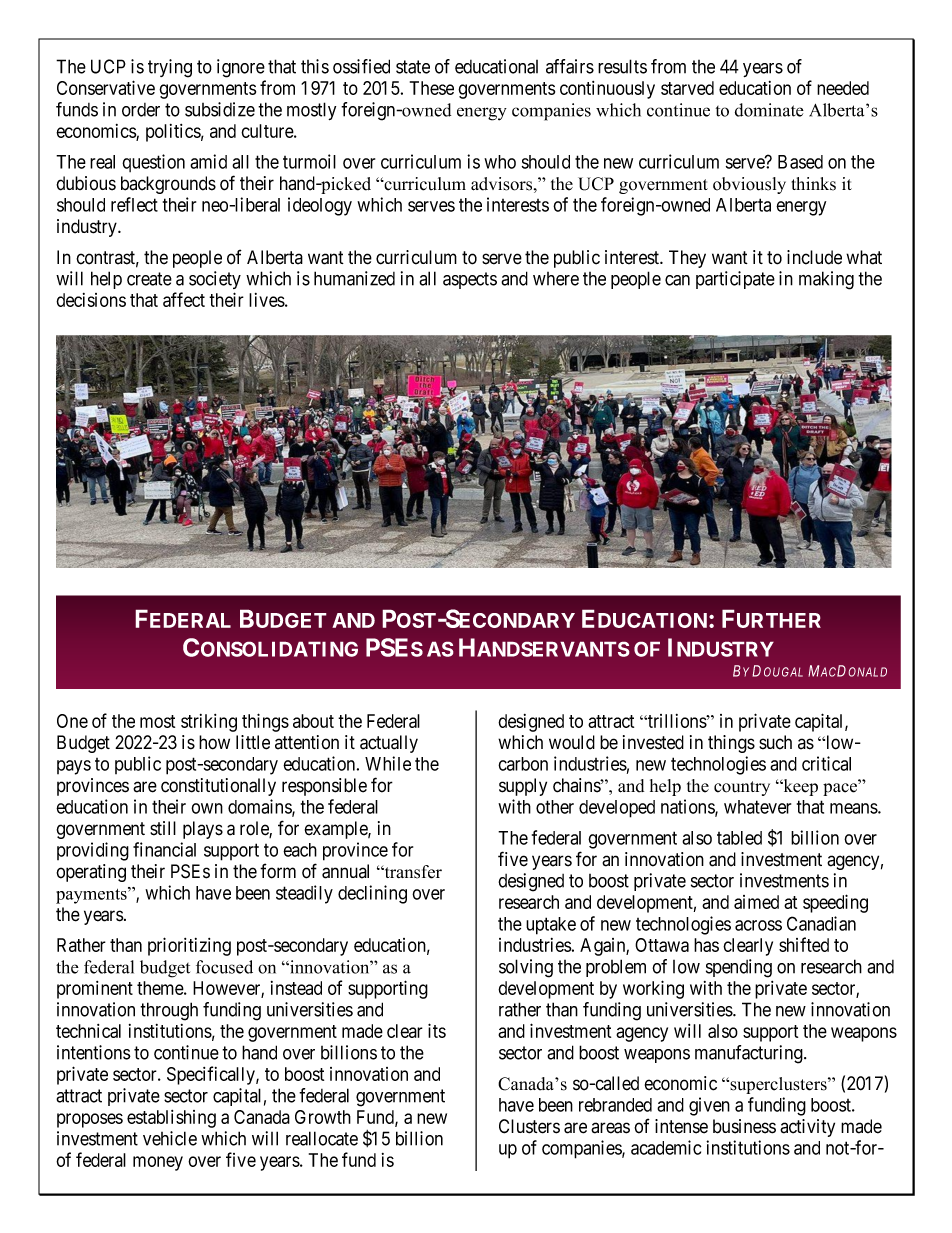 The width and height of the screenshot is (952, 1233). I want to click on Growth, so click(323, 1117).
